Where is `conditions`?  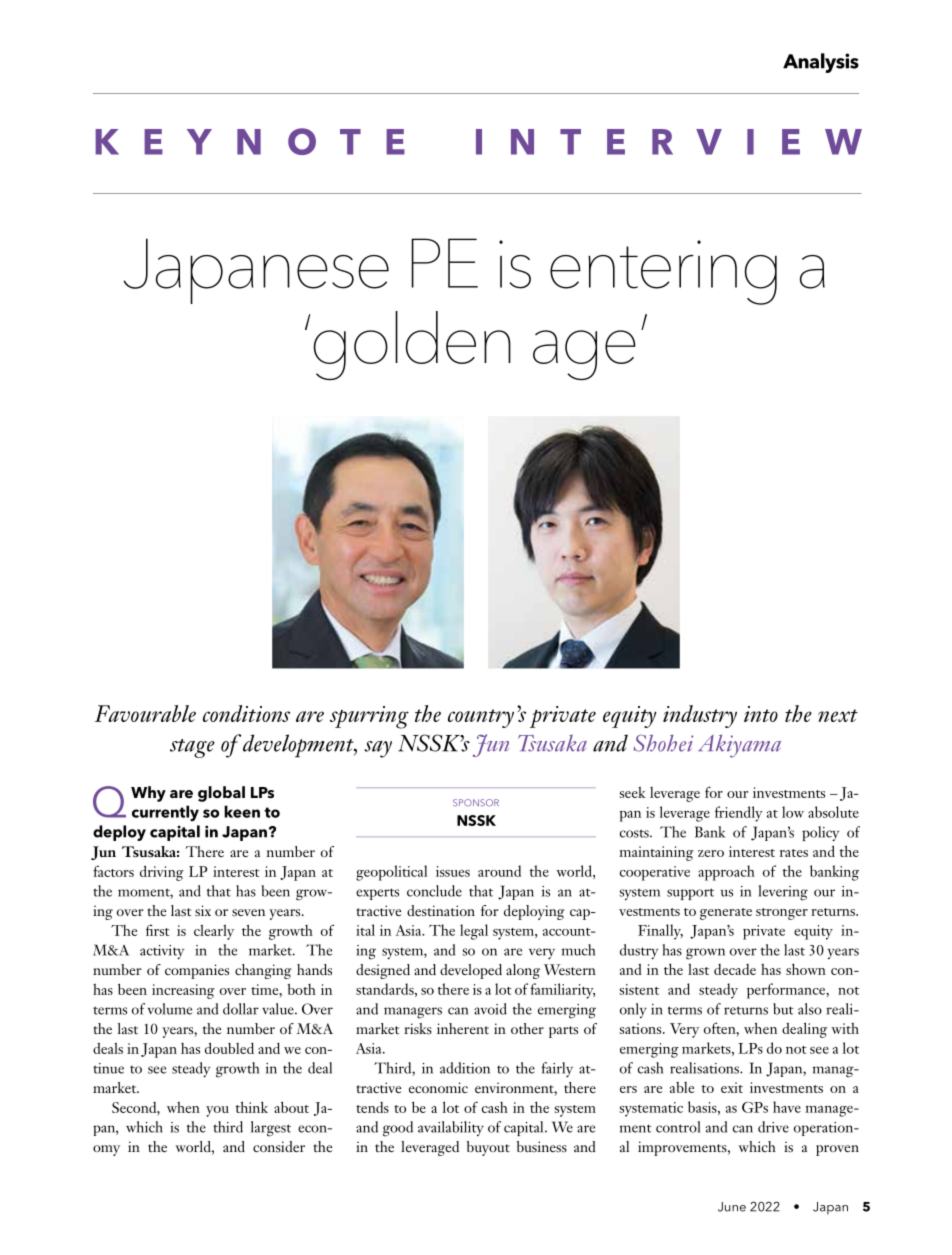
conditions is located at coordinates (246, 713).
